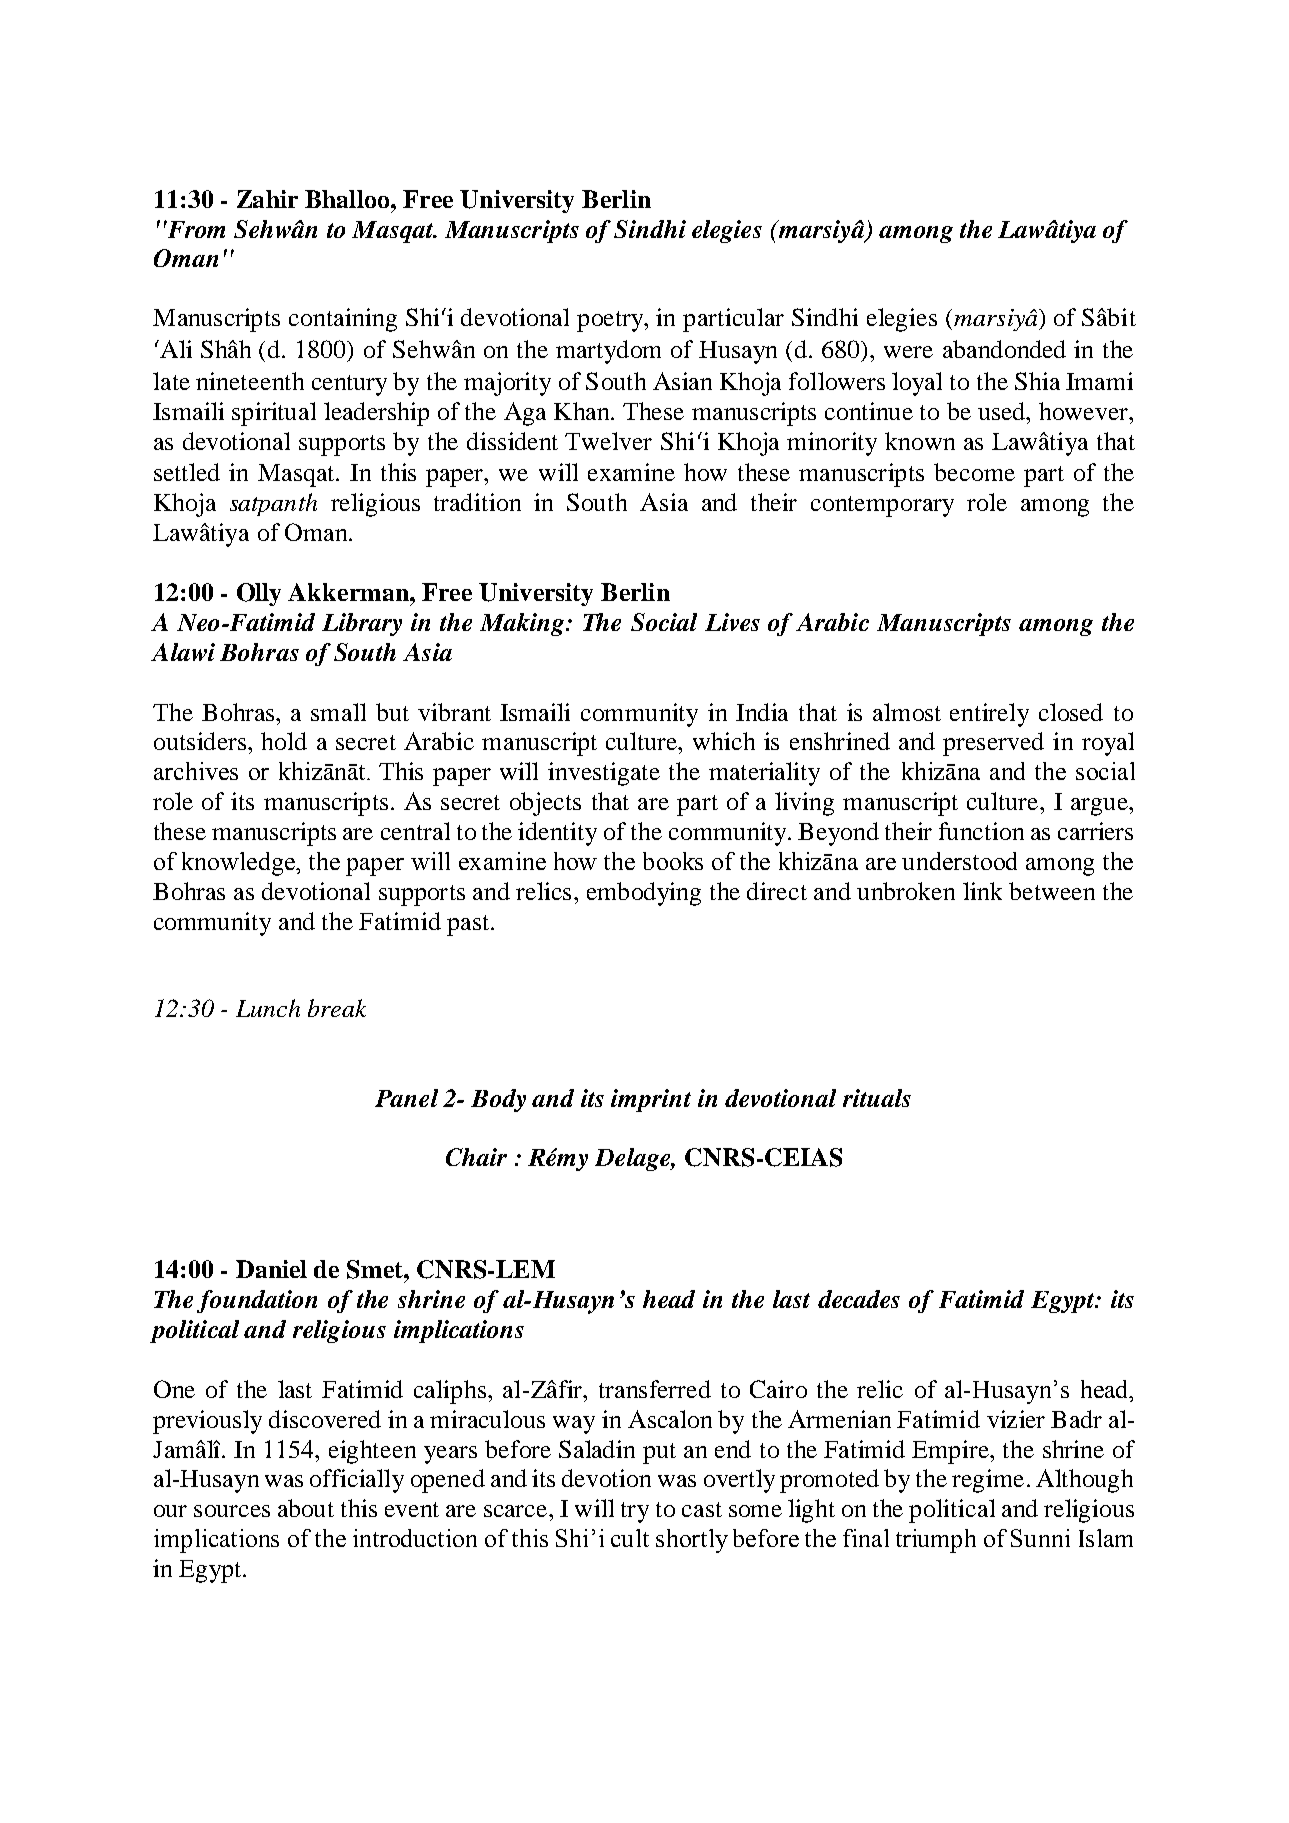 The height and width of the screenshot is (1823, 1289). Describe the element at coordinates (673, 861) in the screenshot. I see `books` at that location.
